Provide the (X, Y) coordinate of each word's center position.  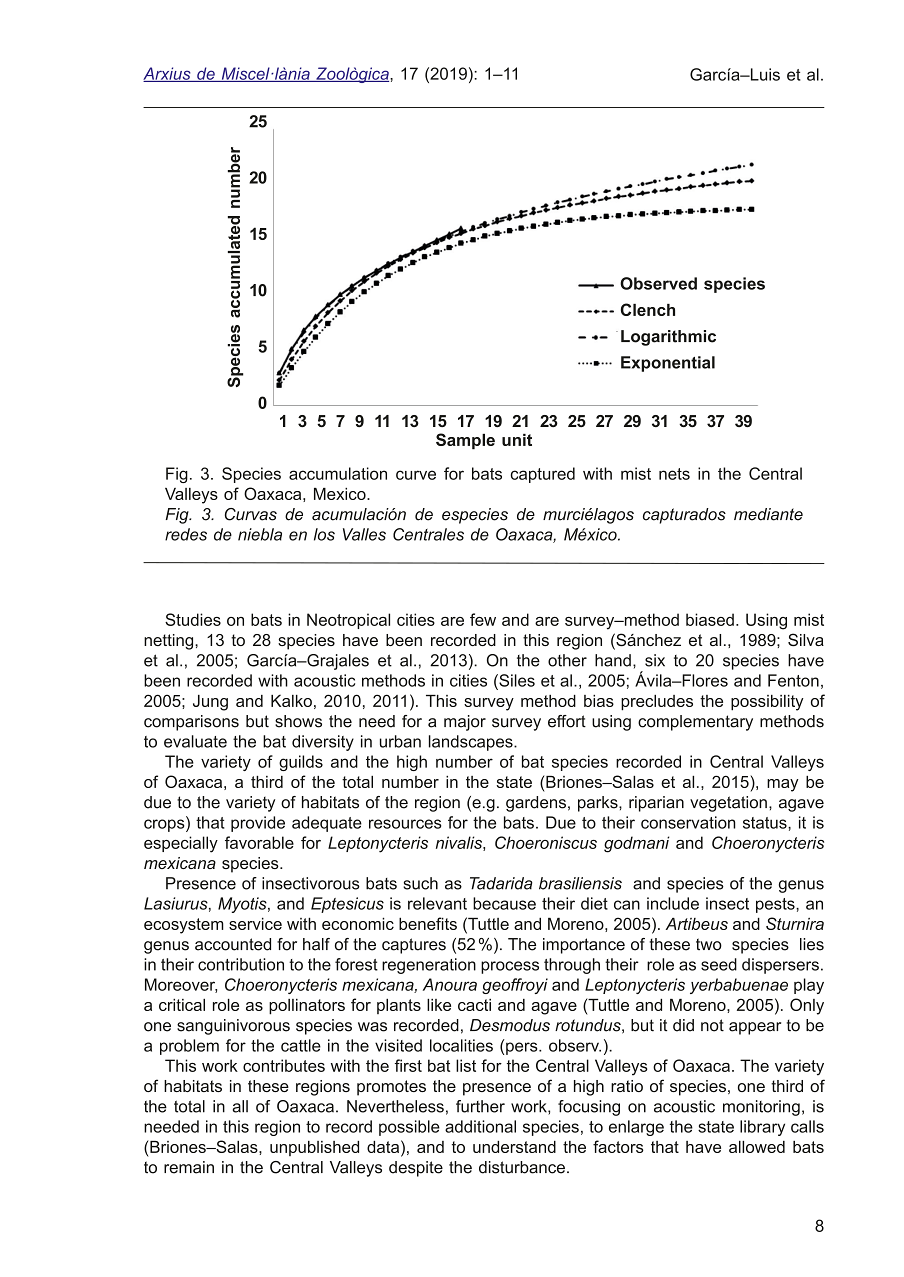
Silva (806, 640)
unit (517, 440)
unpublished (314, 1148)
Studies (193, 619)
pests (776, 905)
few (483, 619)
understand (514, 1147)
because (504, 903)
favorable (259, 842)
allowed (757, 1147)
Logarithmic (668, 338)
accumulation (338, 473)
